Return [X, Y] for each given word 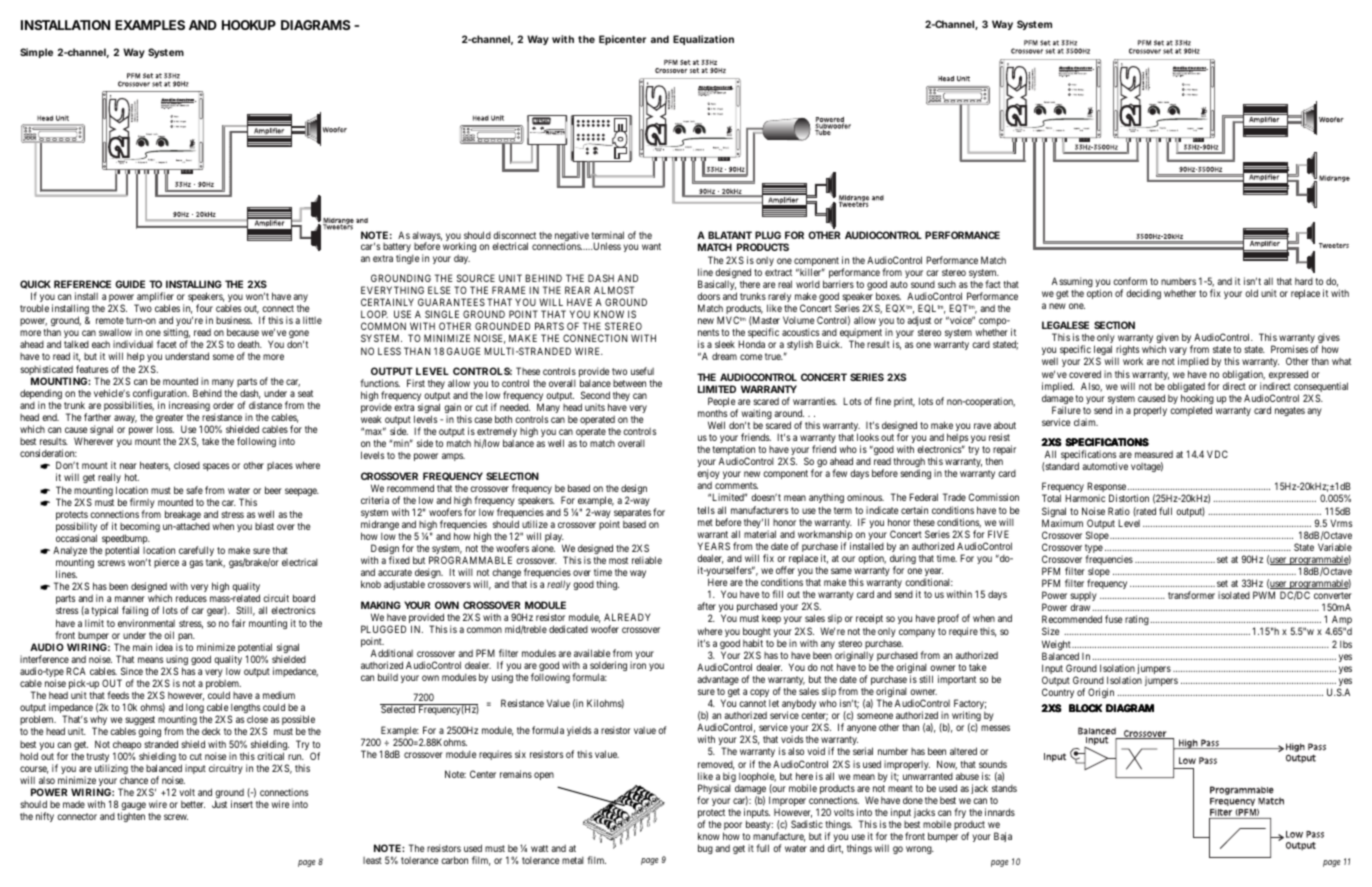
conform [1130, 281]
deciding [1143, 294]
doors [708, 296]
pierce [166, 563]
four [204, 308]
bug [705, 849]
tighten [131, 817]
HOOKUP [249, 25]
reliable [647, 560]
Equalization [703, 40]
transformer [1191, 595]
